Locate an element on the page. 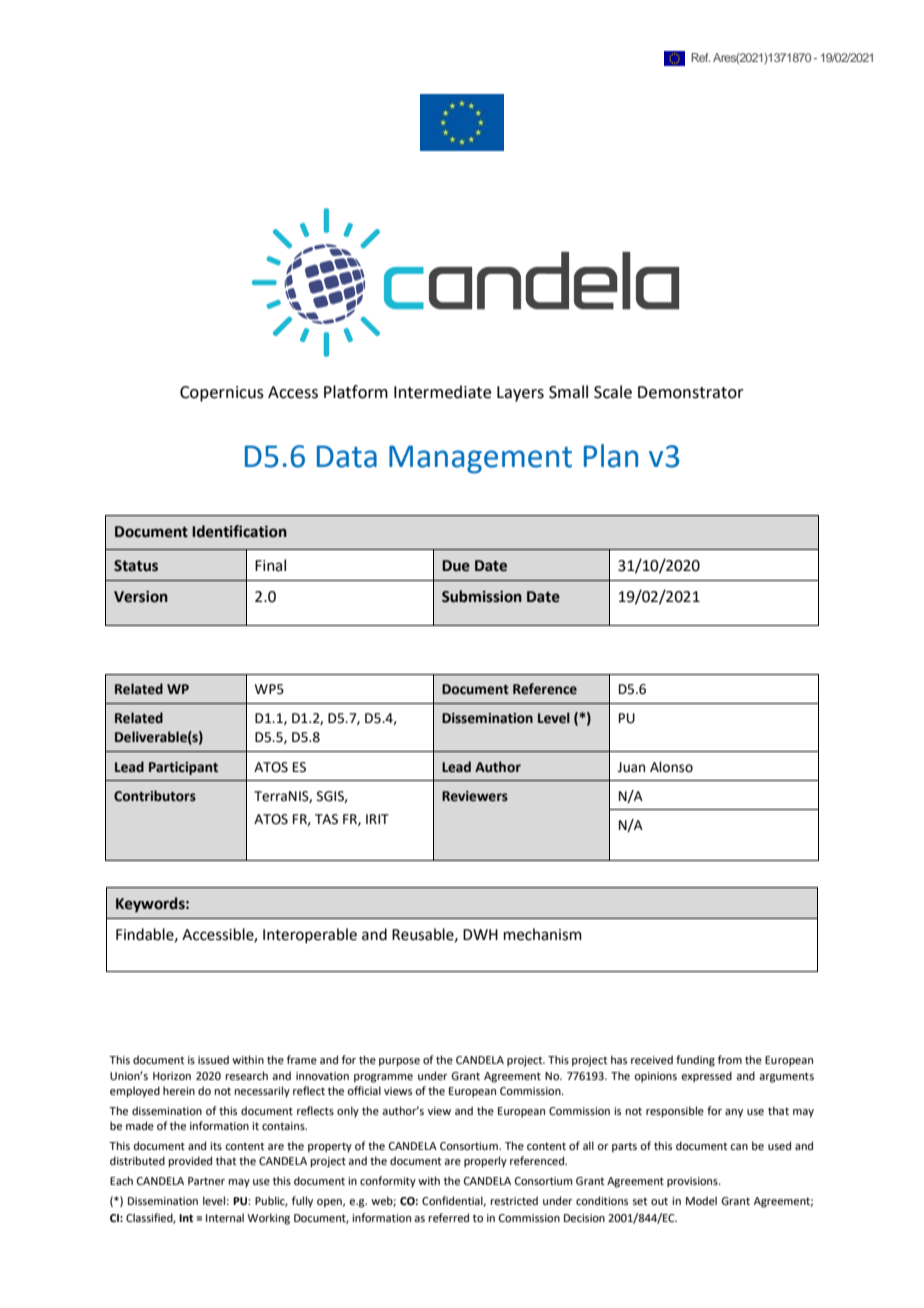 The height and width of the document is (1308, 924). Contributors is located at coordinates (155, 796).
